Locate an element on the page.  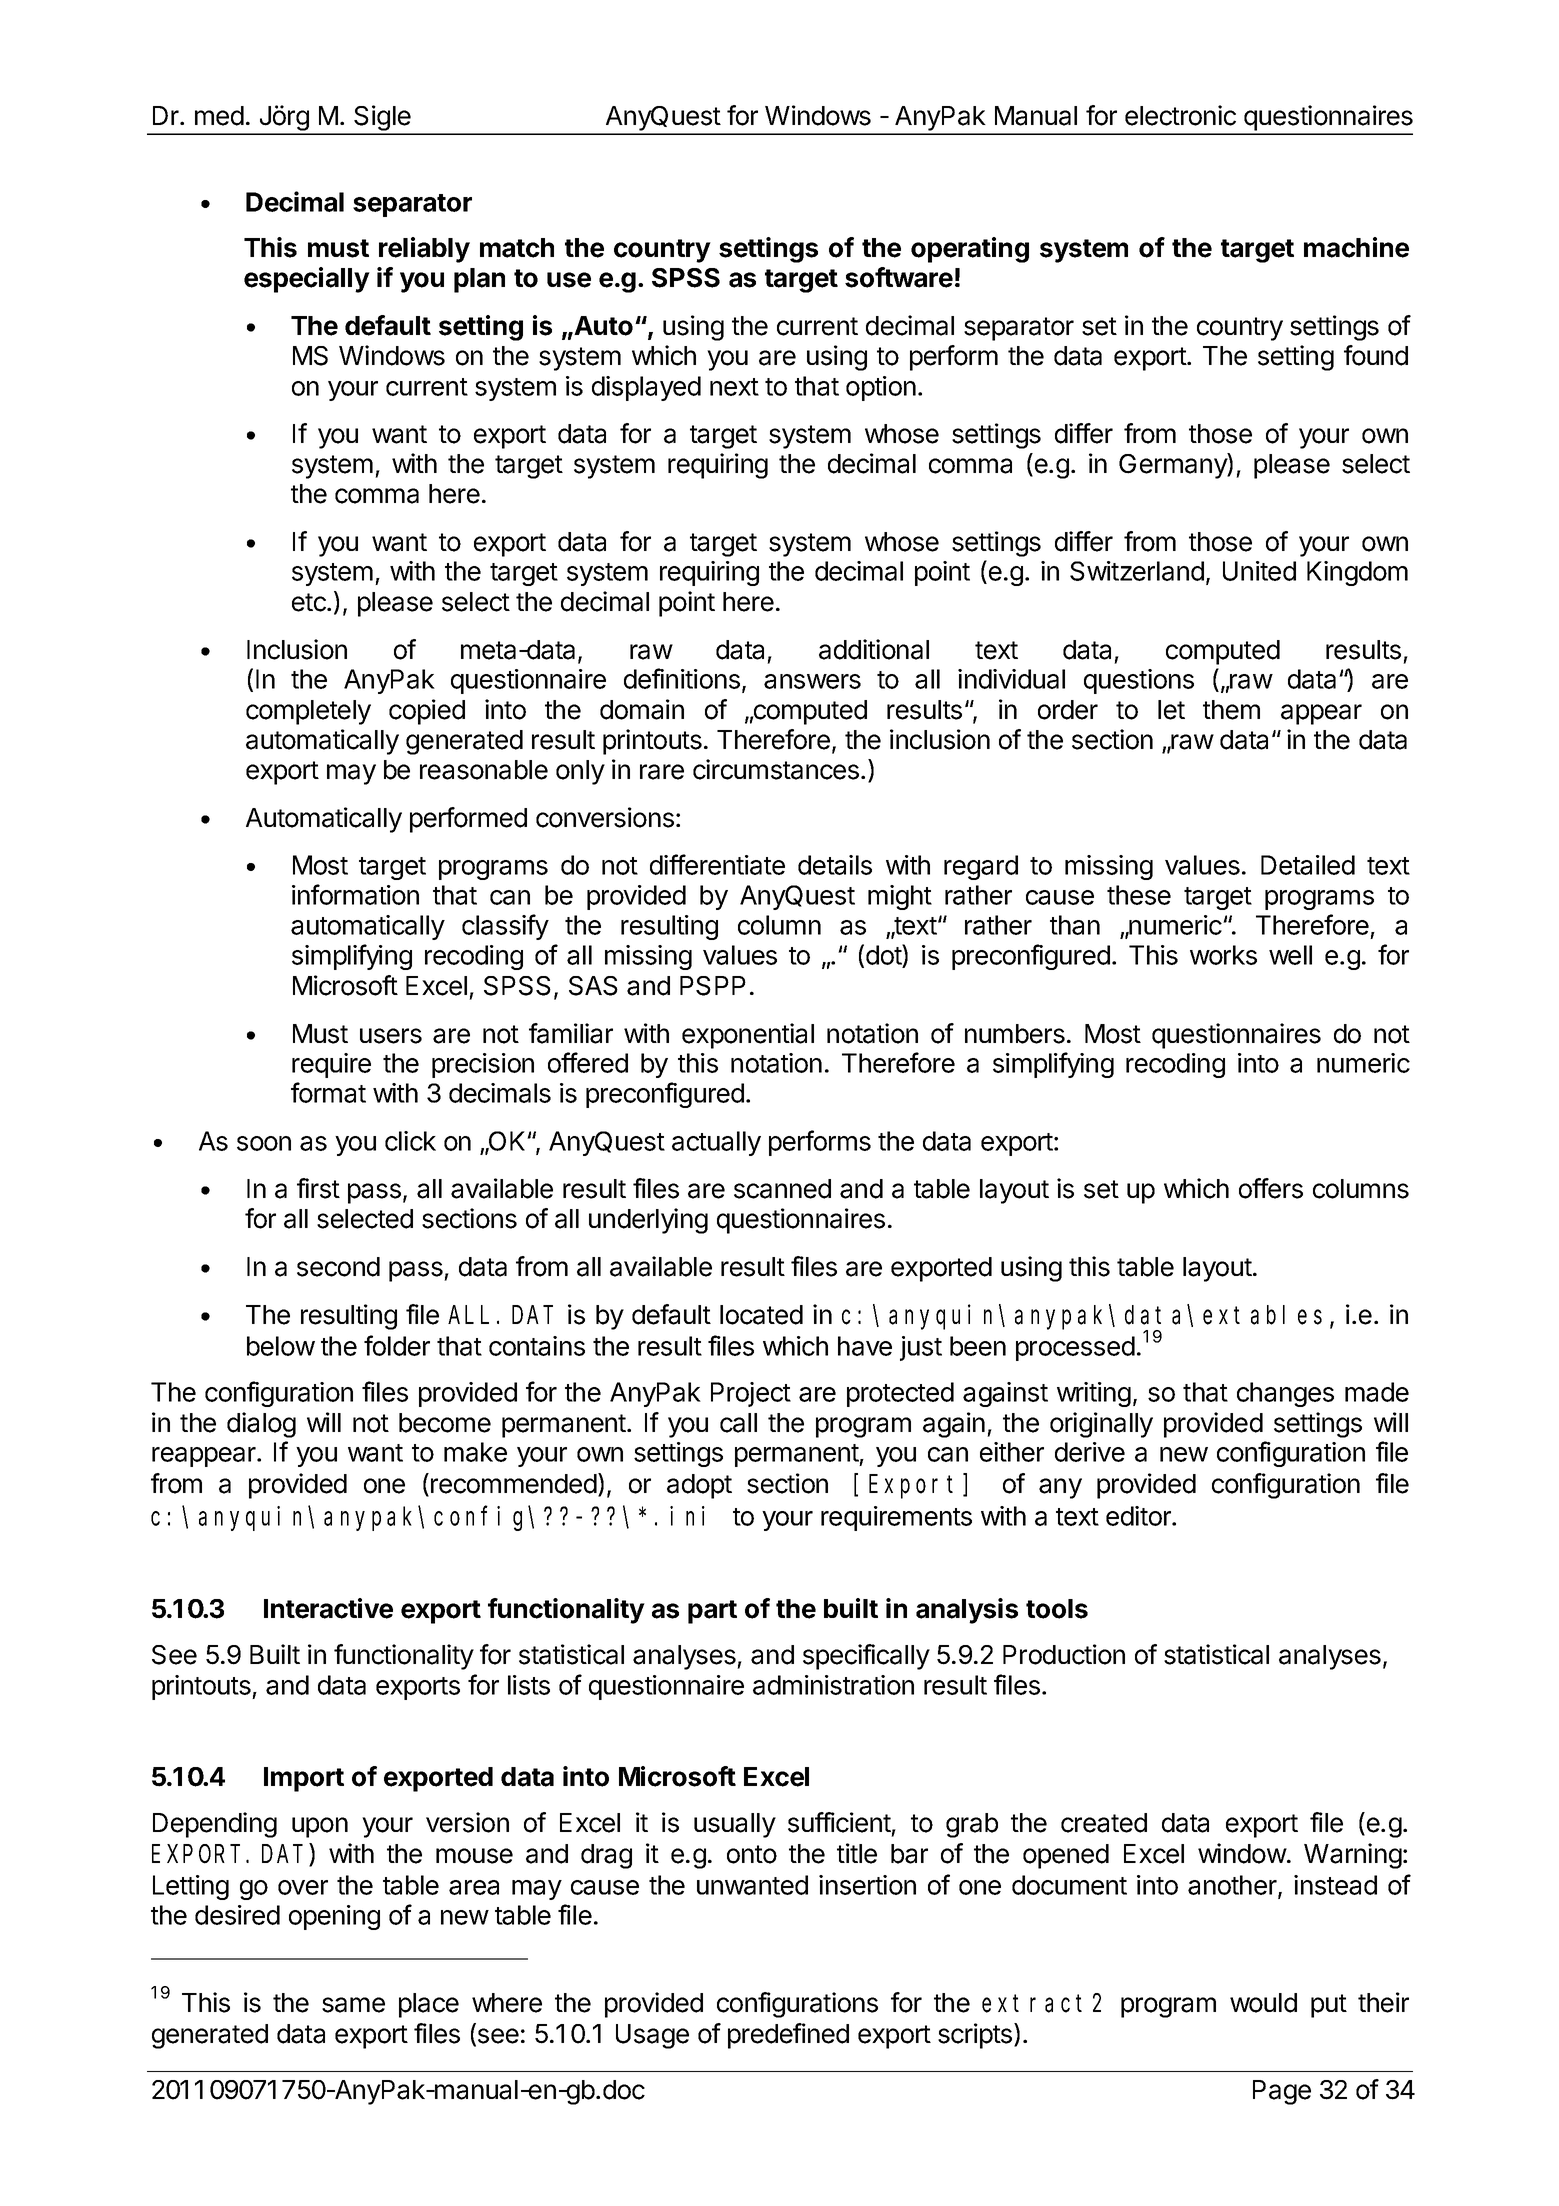
changes is located at coordinates (1285, 1394).
